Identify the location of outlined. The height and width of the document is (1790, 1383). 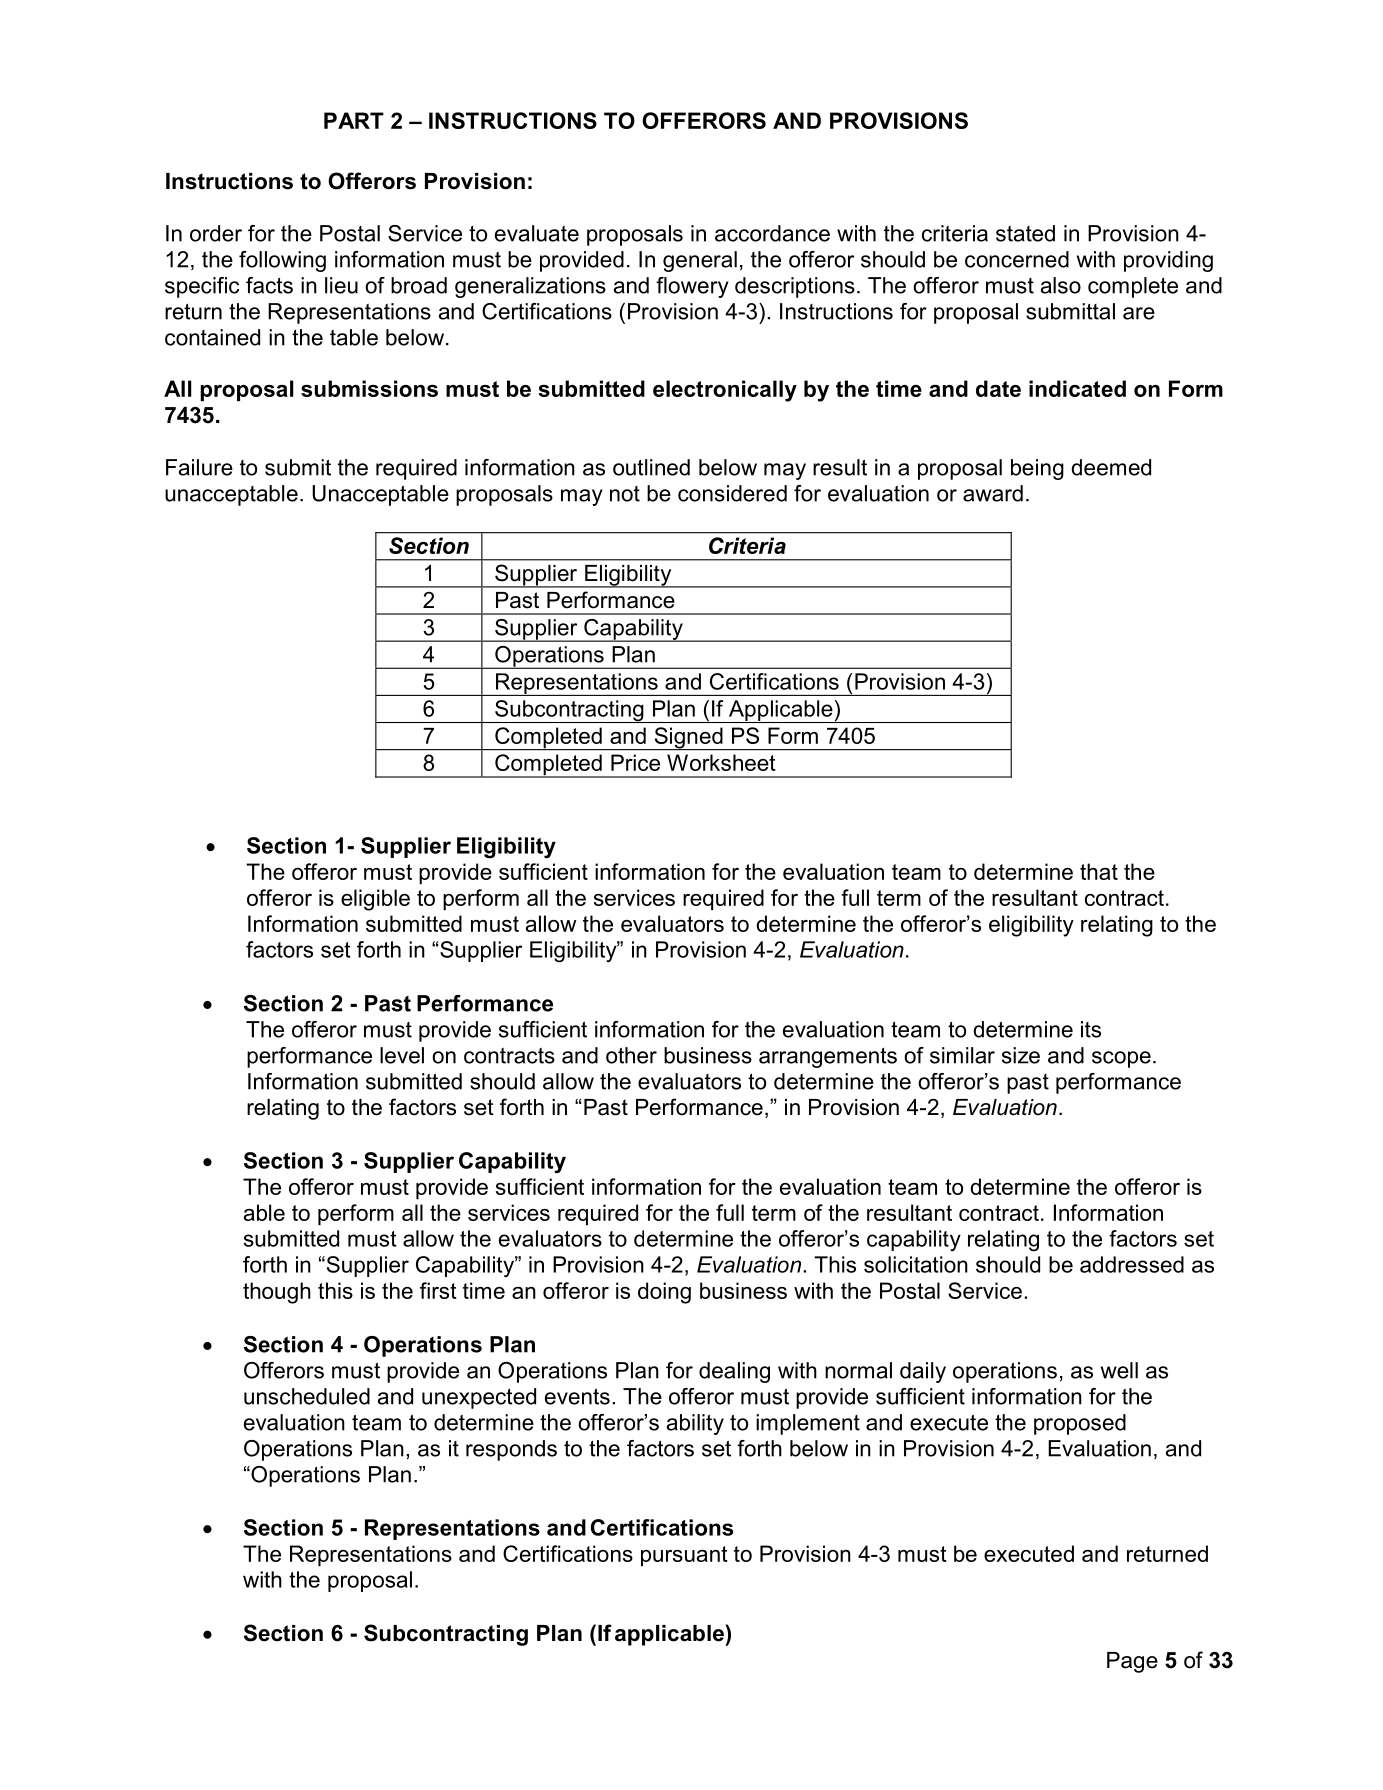
(651, 467).
